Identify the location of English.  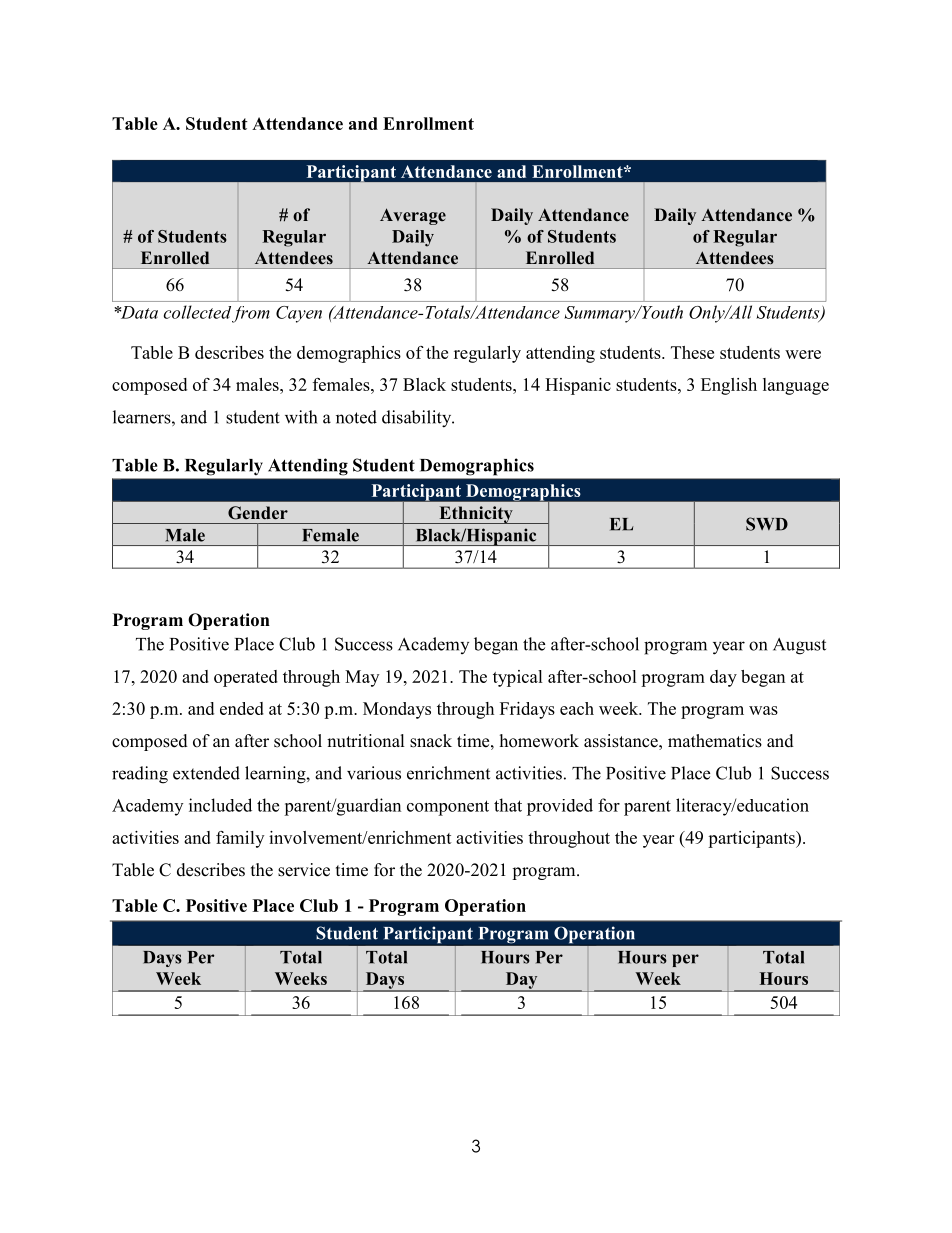
(729, 386).
